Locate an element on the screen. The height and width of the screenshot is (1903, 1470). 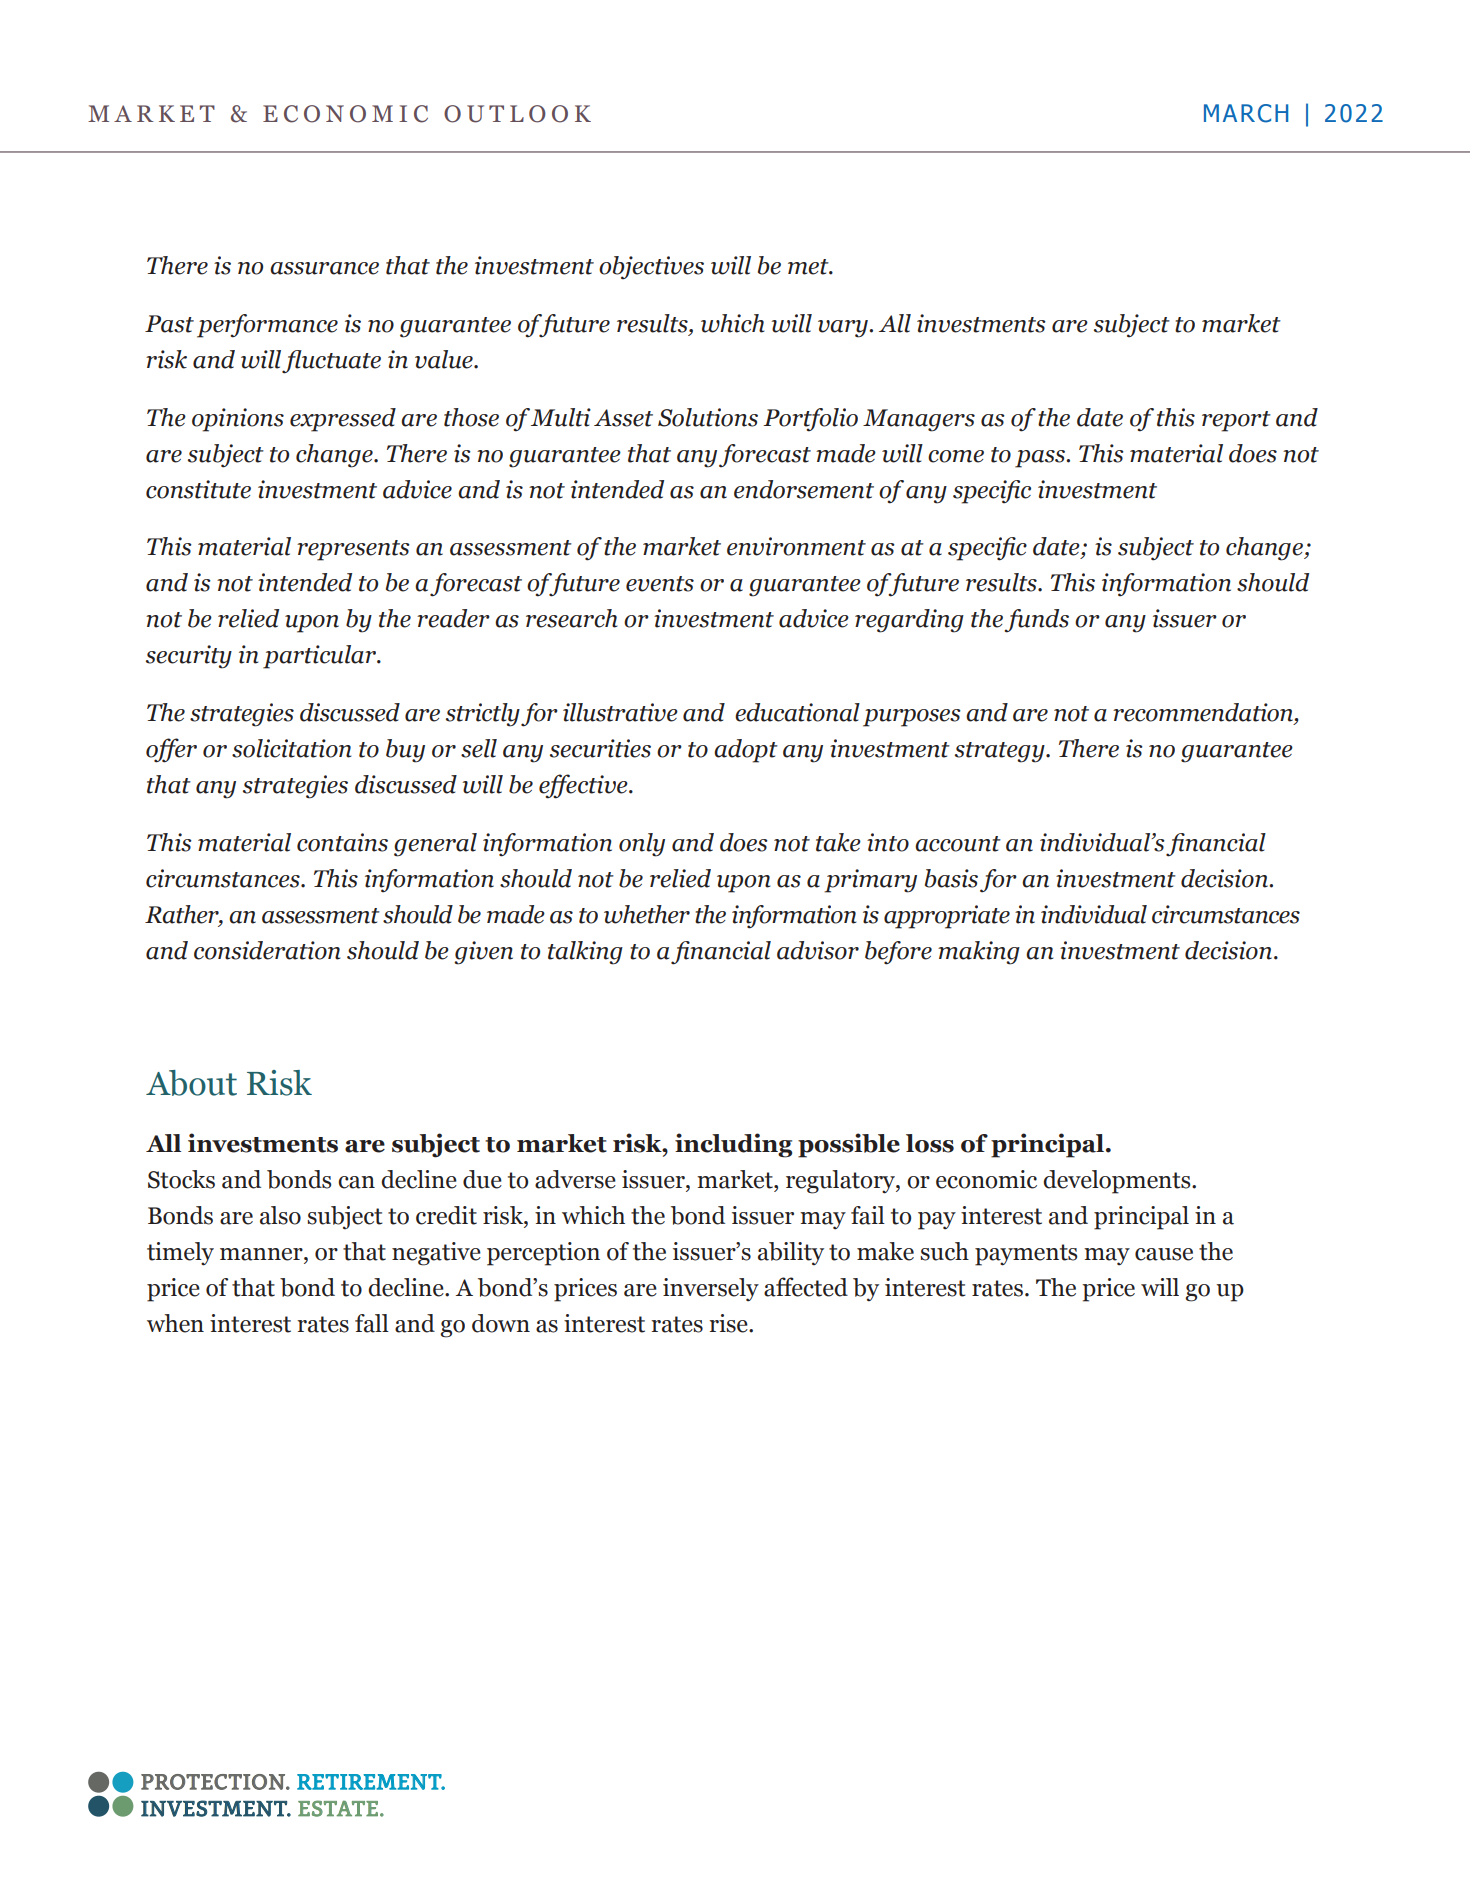
MARCH is located at coordinates (1246, 113).
